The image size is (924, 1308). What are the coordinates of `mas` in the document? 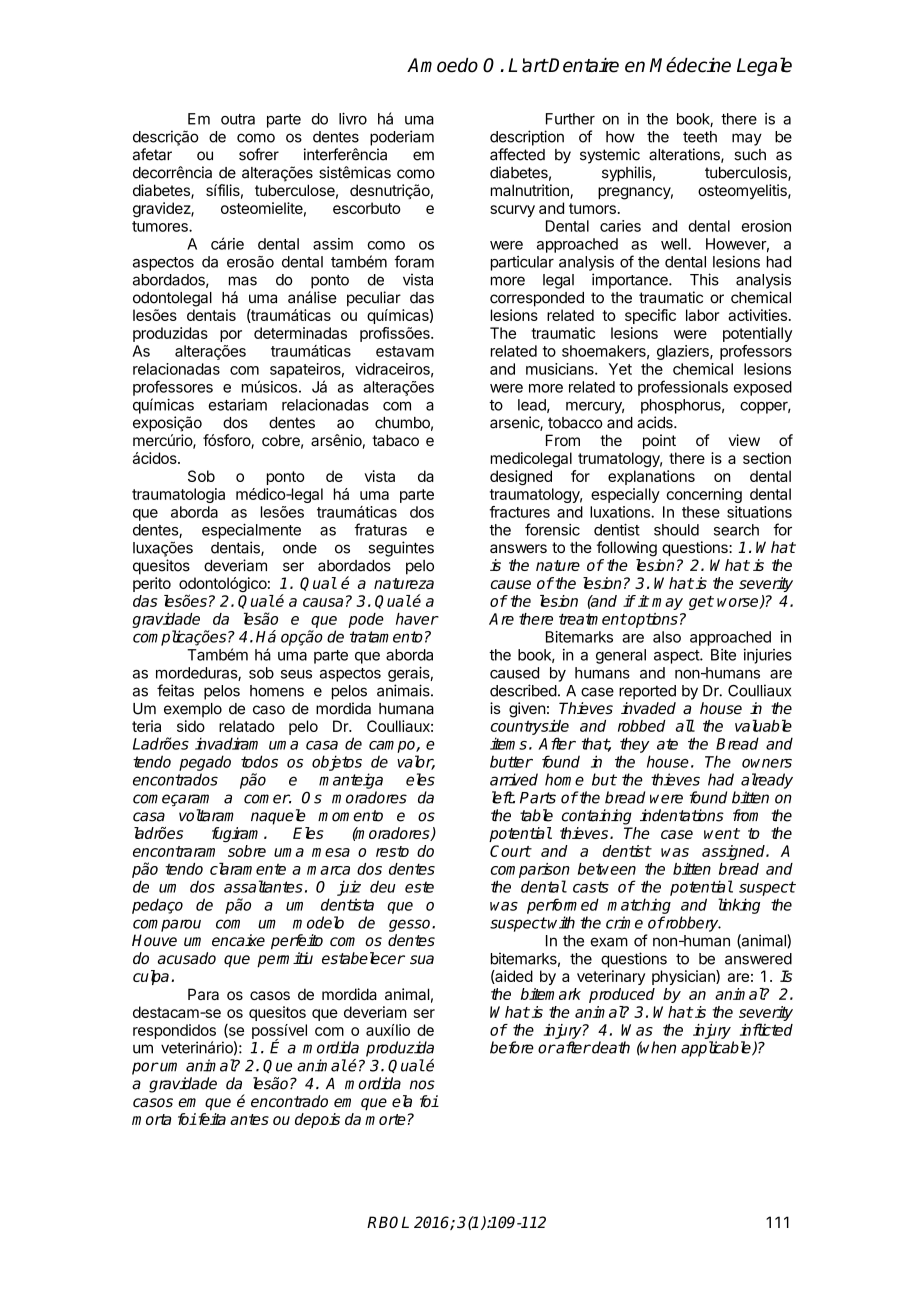 It's located at (243, 281).
